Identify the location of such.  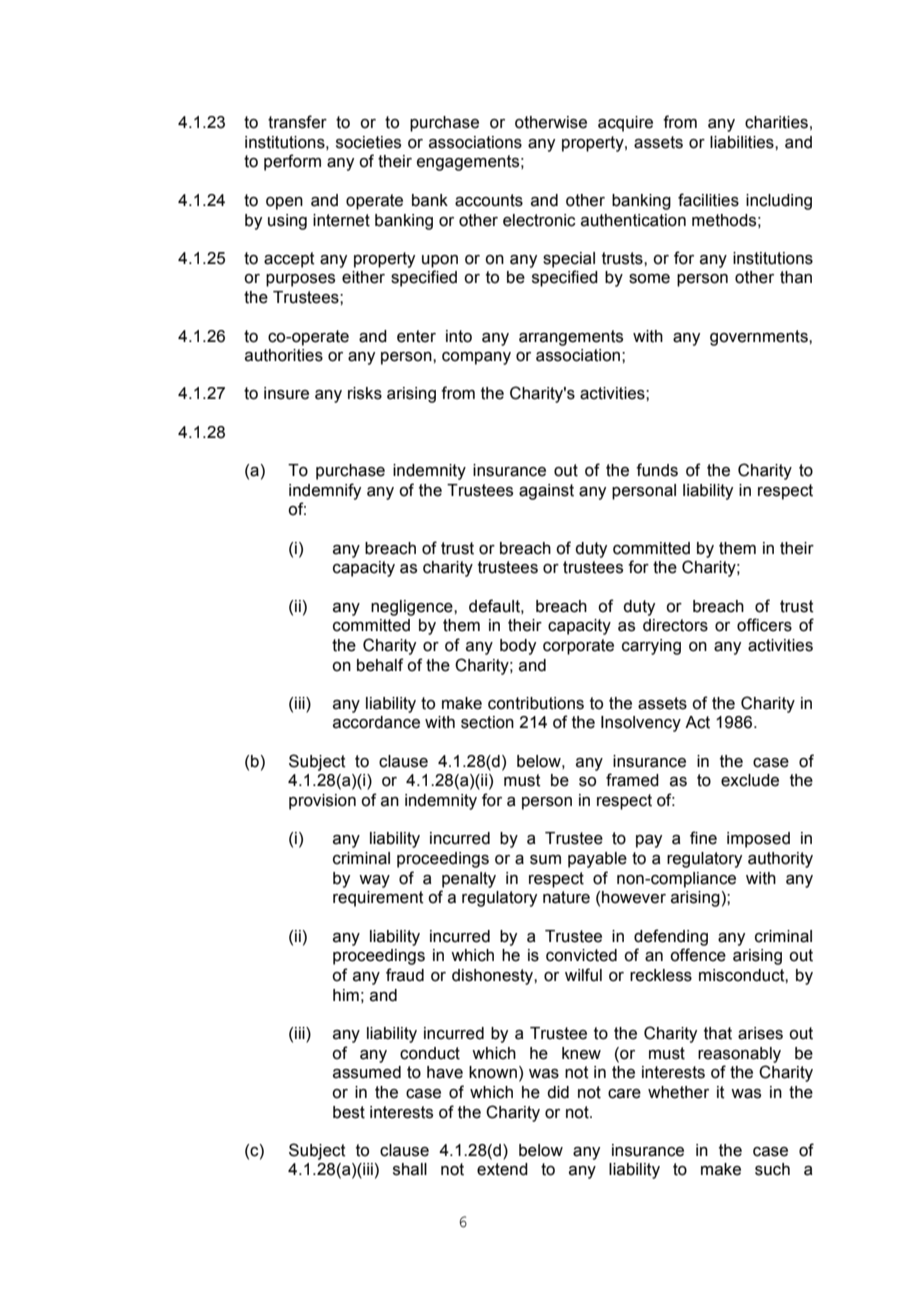
(772, 1169).
